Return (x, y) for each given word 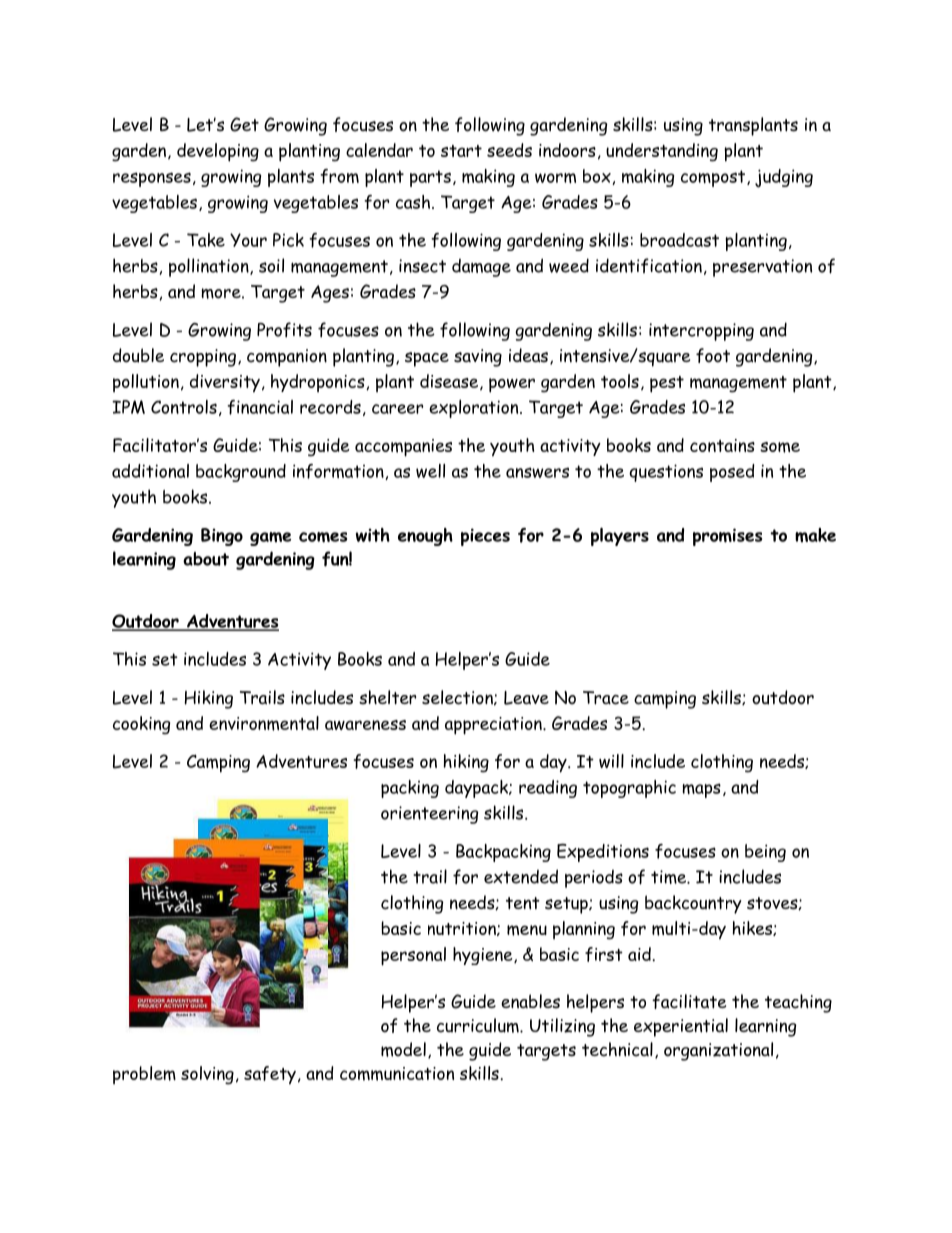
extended (521, 876)
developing (218, 152)
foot (713, 355)
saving (478, 358)
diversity (225, 383)
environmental (264, 723)
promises (727, 537)
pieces (485, 537)
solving (207, 1075)
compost (714, 178)
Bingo (222, 537)
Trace (606, 698)
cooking (141, 725)
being (765, 853)
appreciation (494, 726)
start (461, 151)
